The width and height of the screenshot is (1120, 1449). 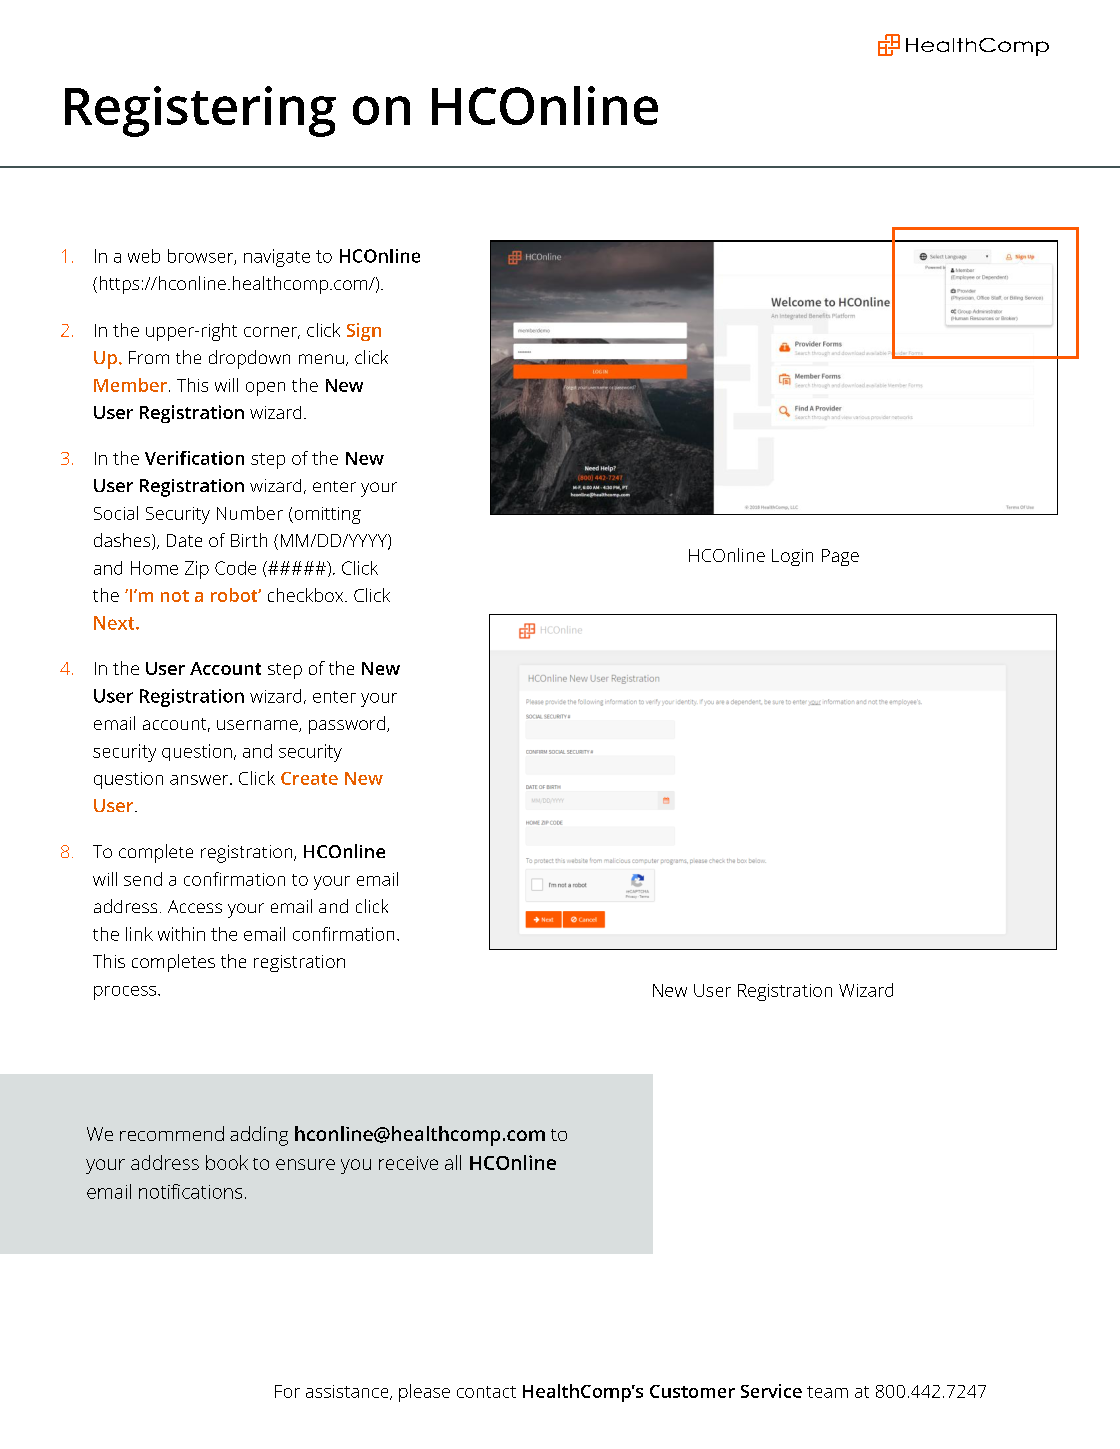 What do you see at coordinates (364, 332) in the screenshot?
I see `Sign` at bounding box center [364, 332].
